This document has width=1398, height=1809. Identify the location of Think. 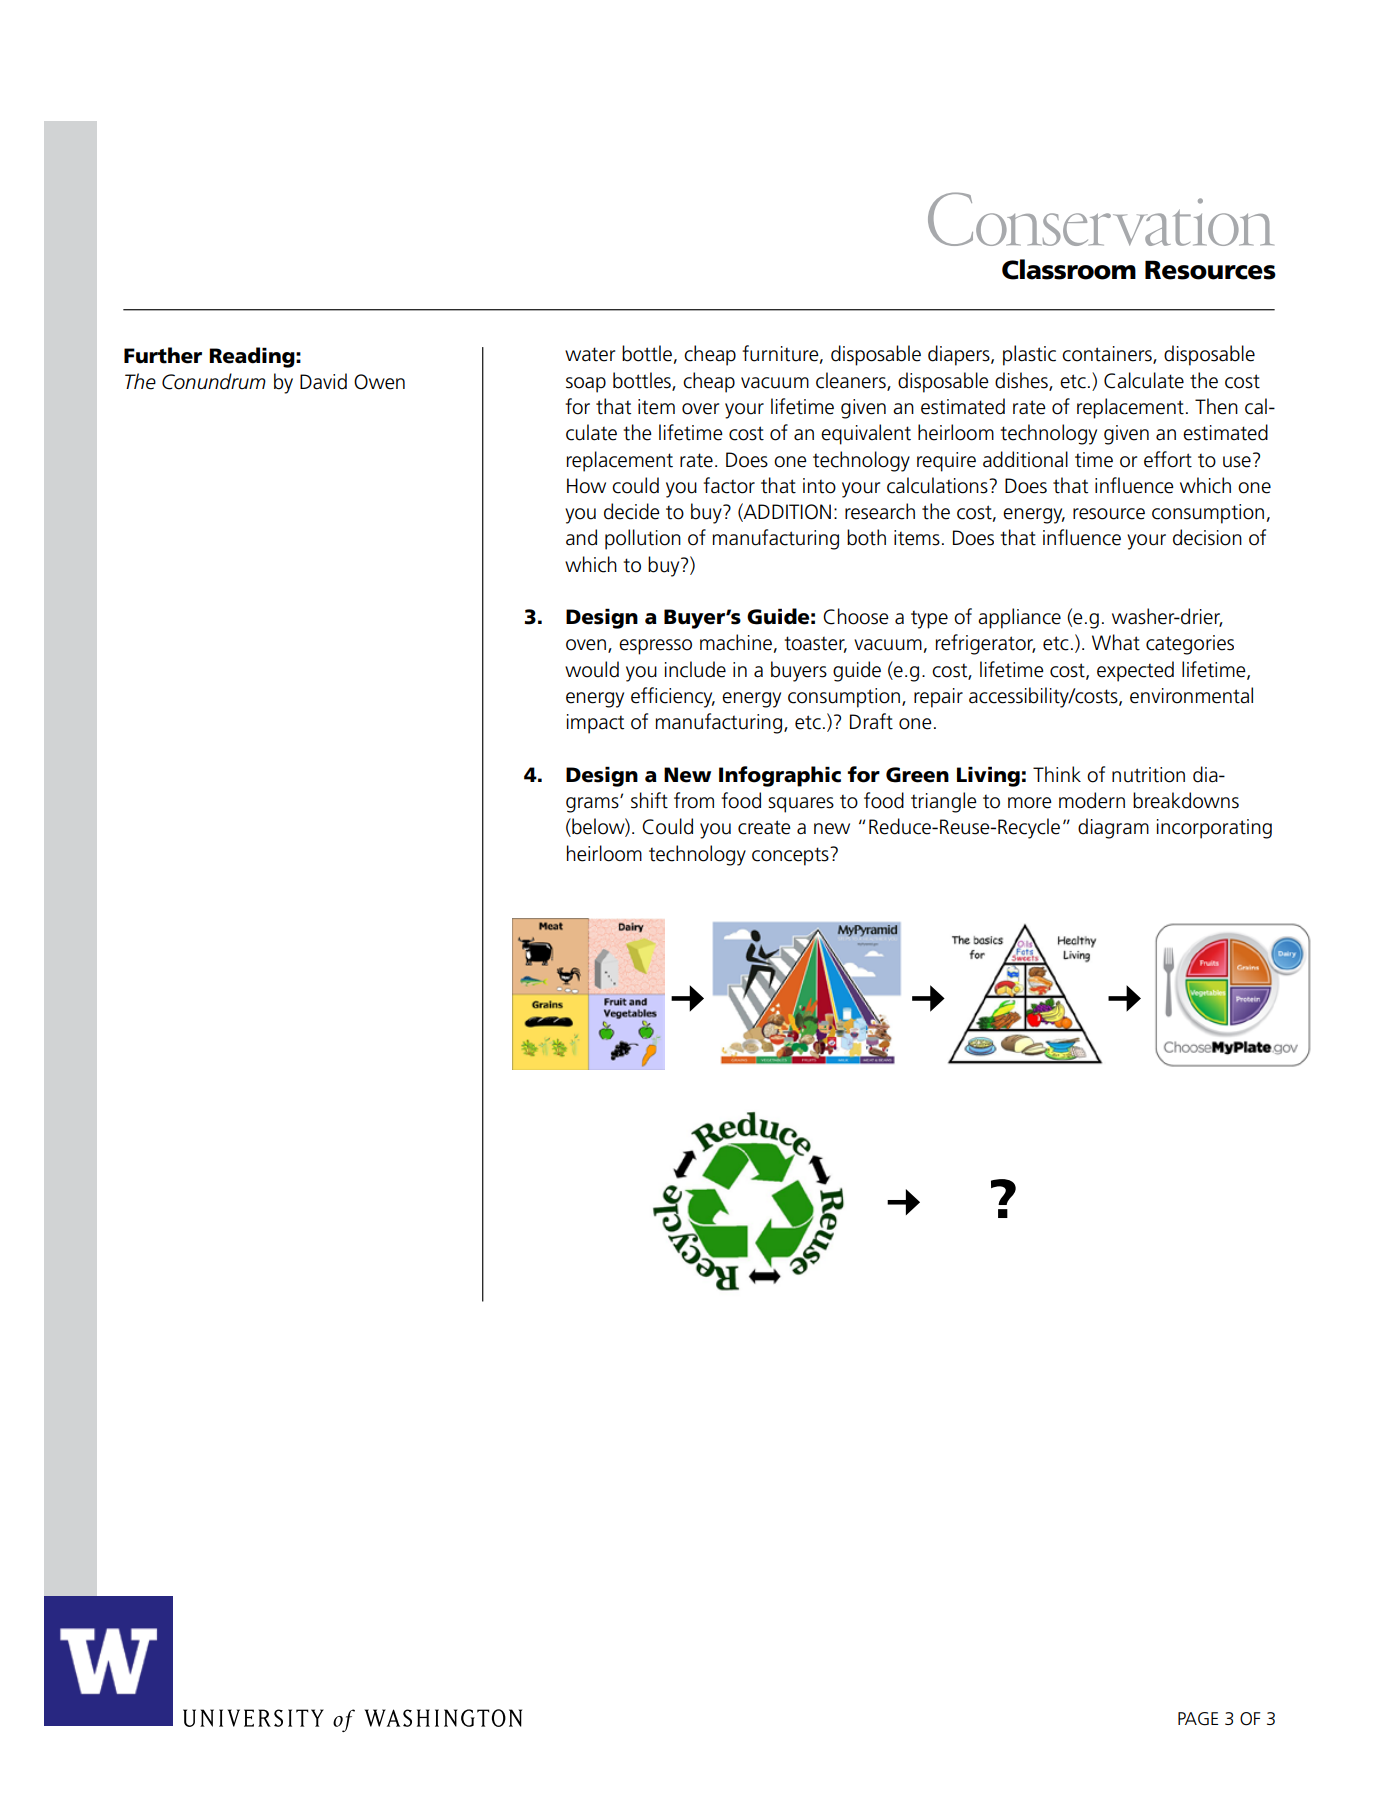
(1057, 774).
